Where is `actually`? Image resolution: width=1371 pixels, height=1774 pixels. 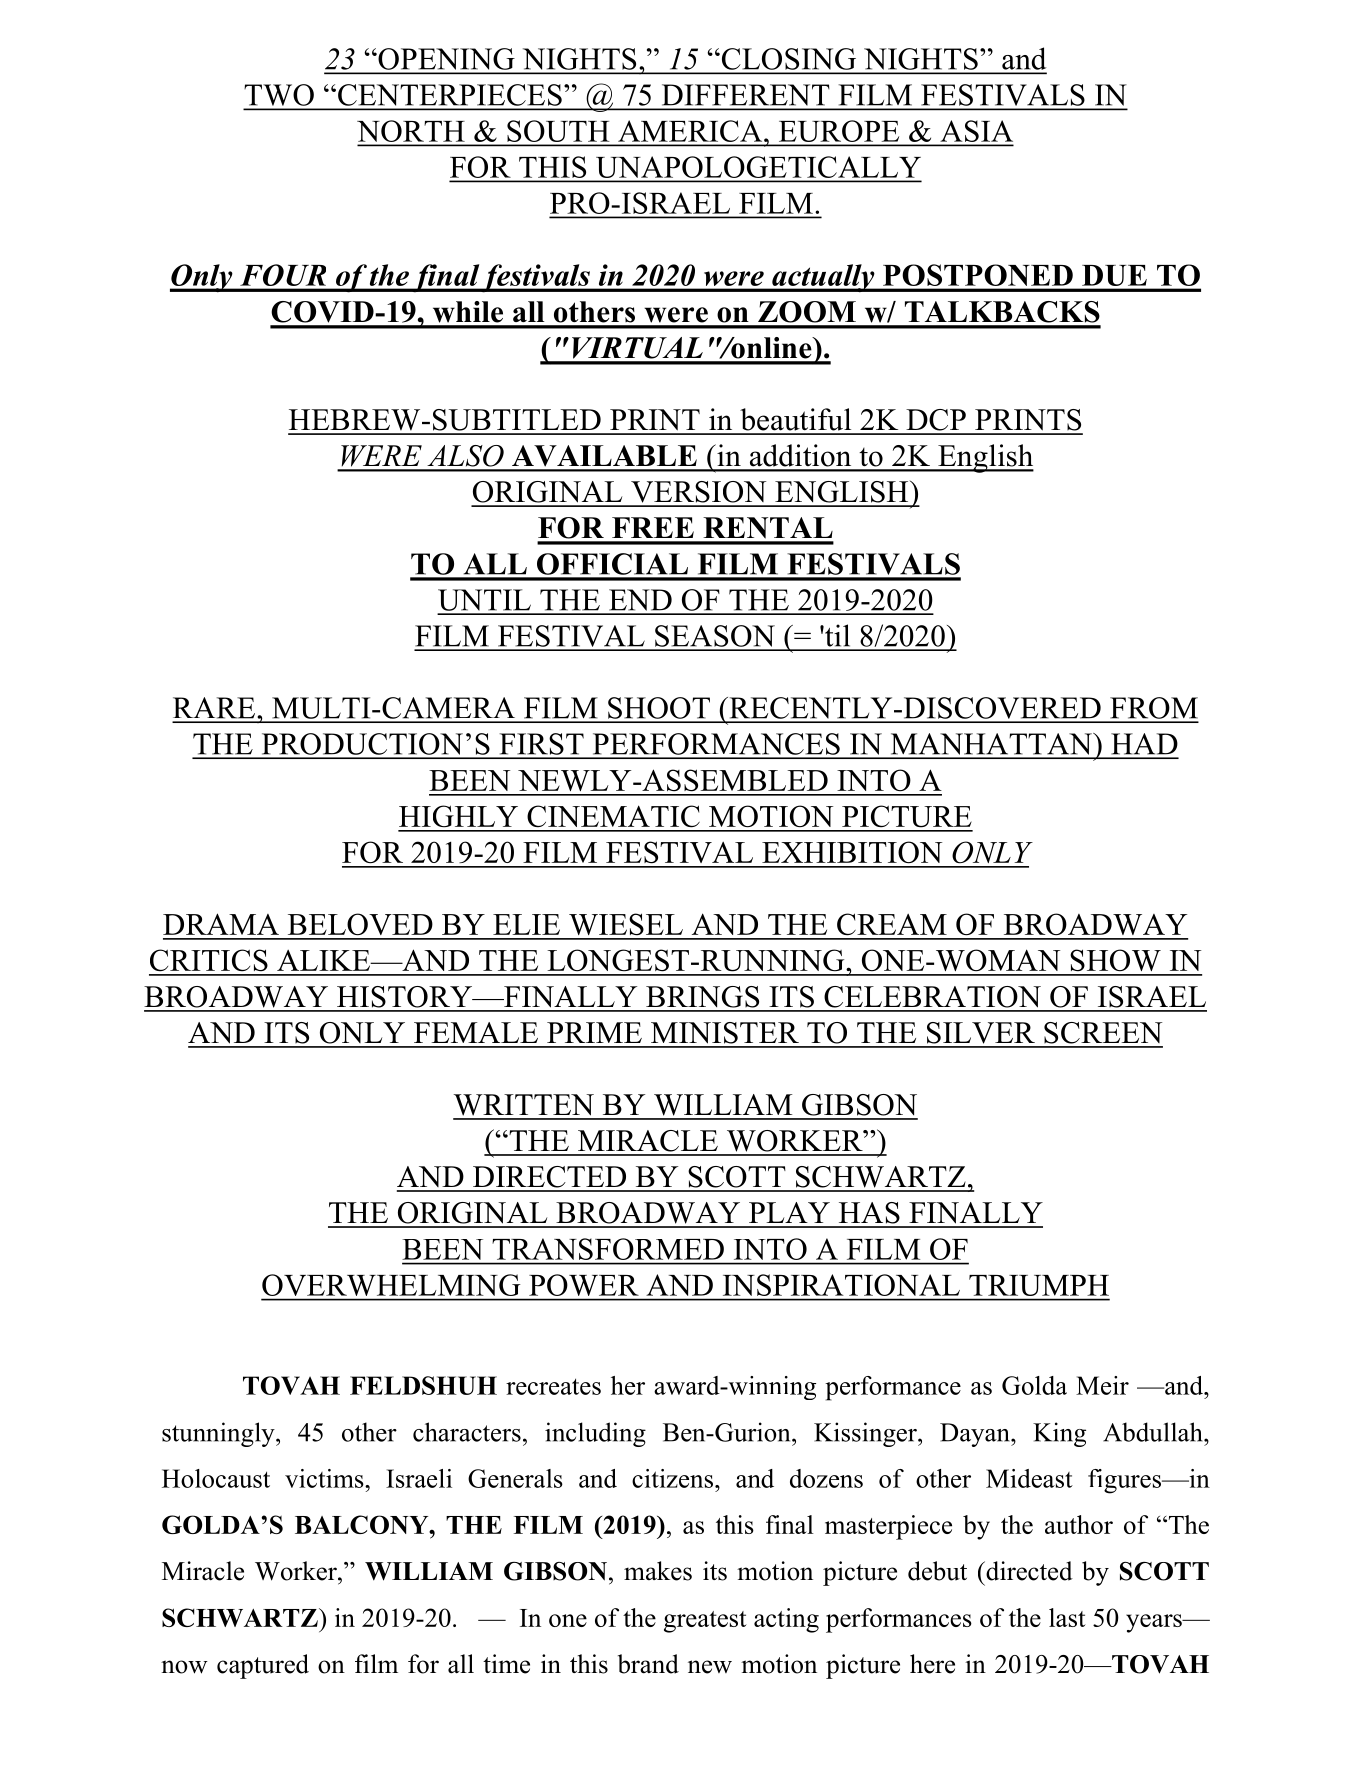
actually is located at coordinates (823, 278).
